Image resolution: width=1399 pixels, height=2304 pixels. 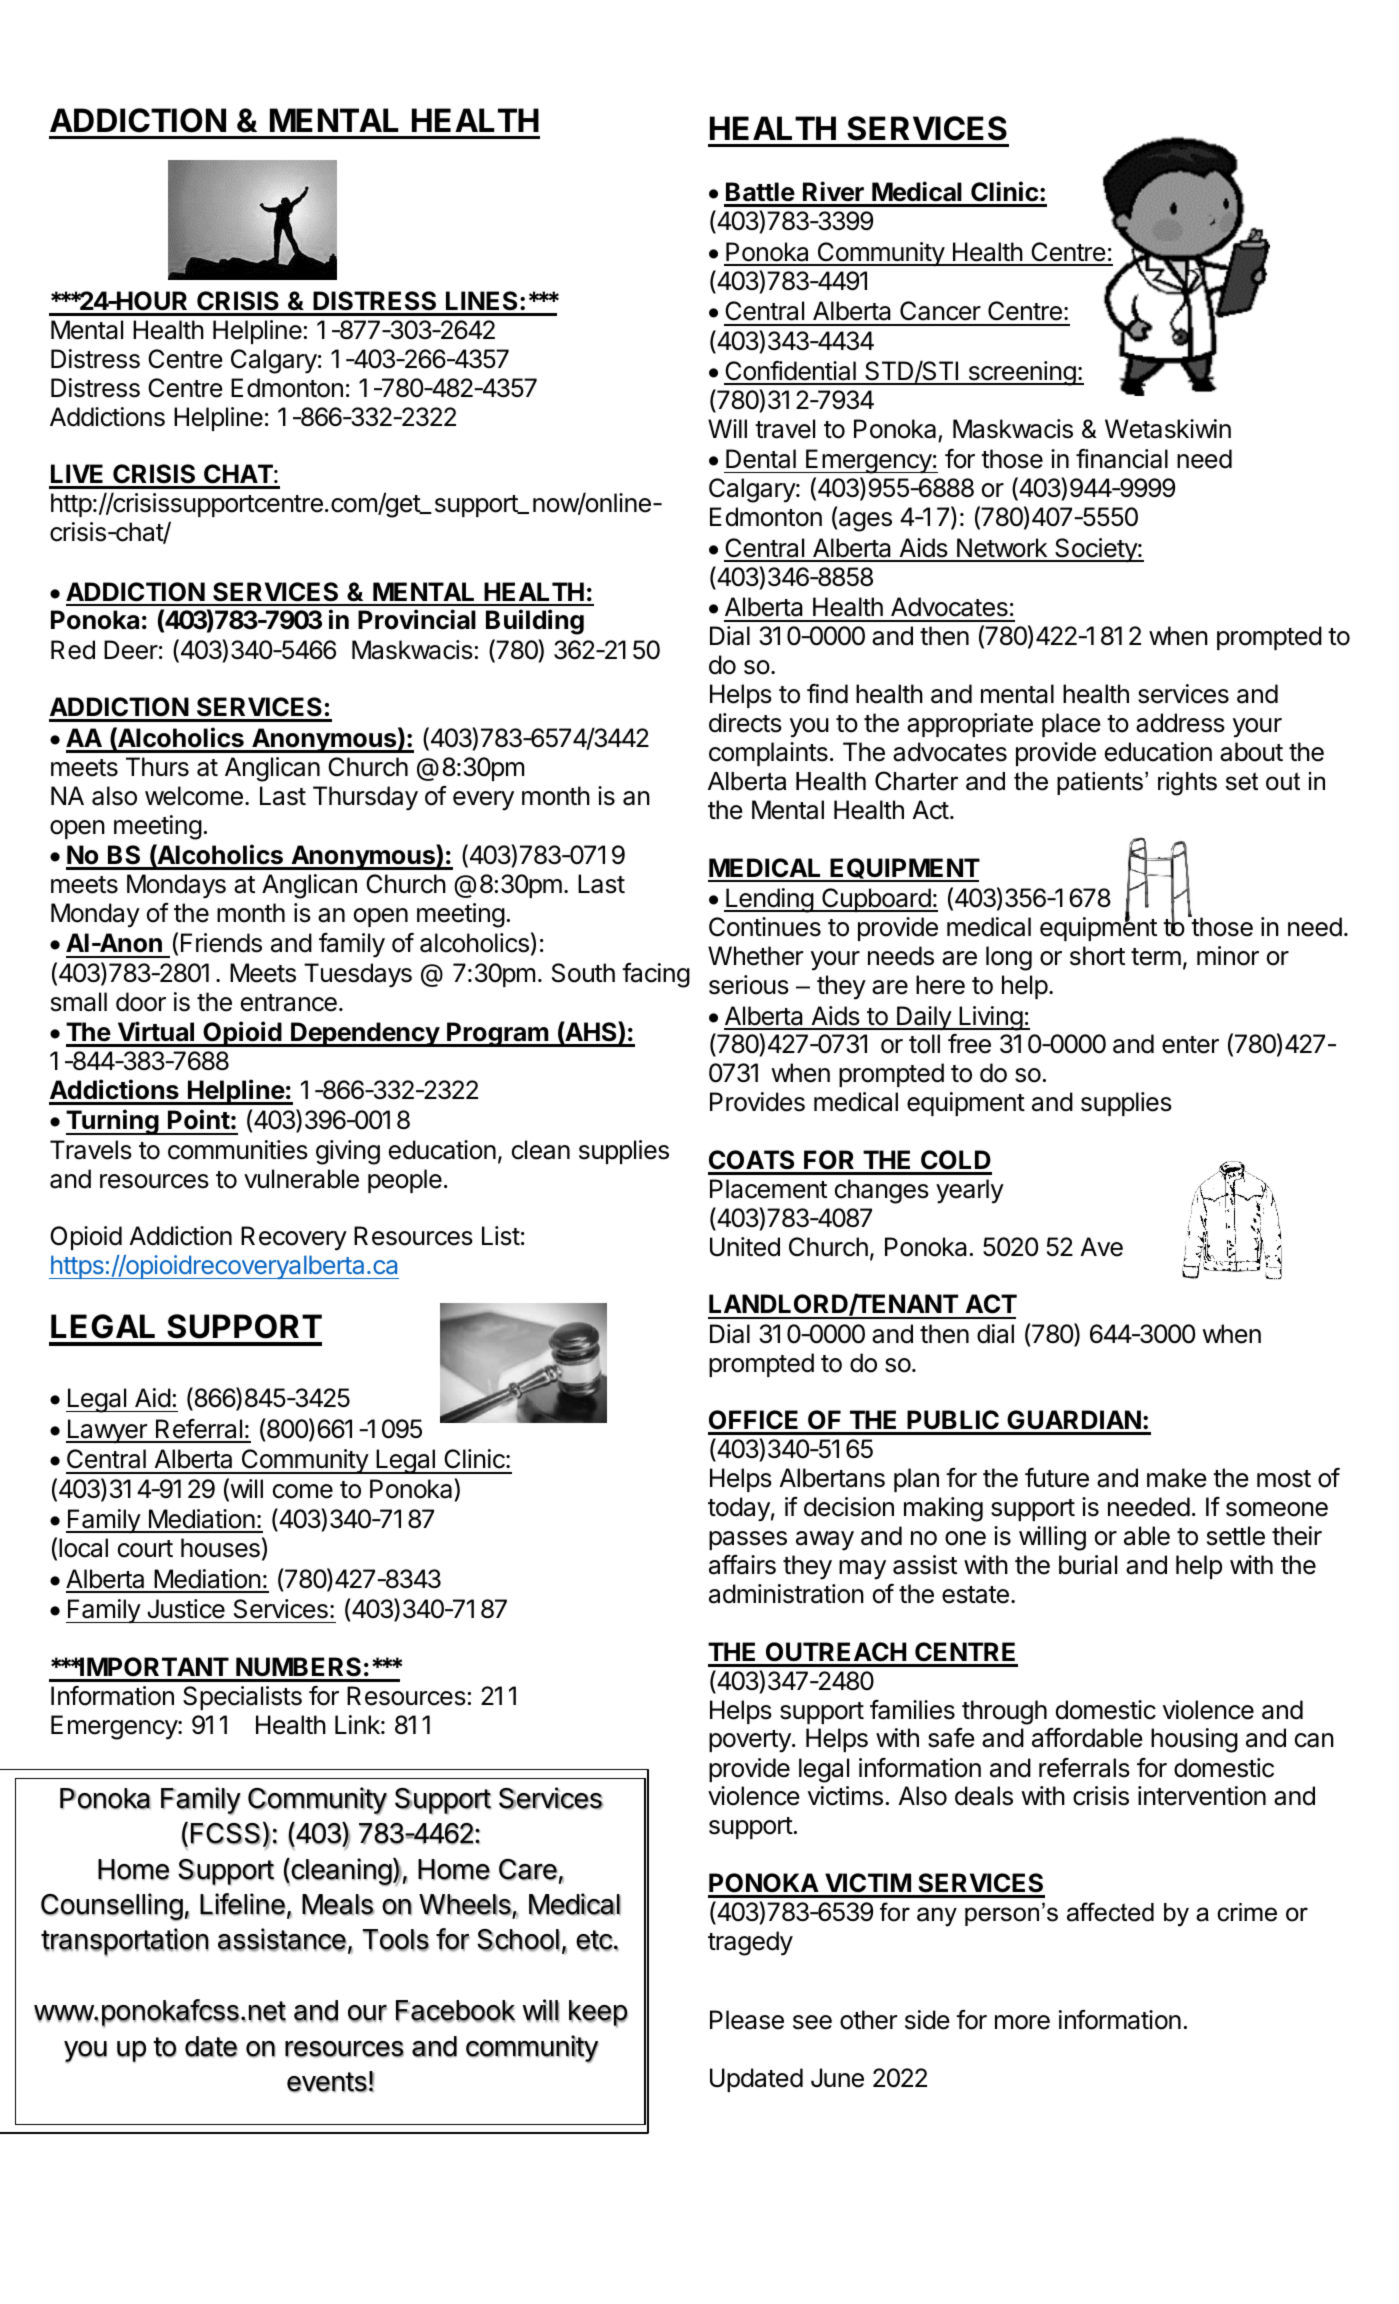 What do you see at coordinates (745, 1247) in the document?
I see `United` at bounding box center [745, 1247].
